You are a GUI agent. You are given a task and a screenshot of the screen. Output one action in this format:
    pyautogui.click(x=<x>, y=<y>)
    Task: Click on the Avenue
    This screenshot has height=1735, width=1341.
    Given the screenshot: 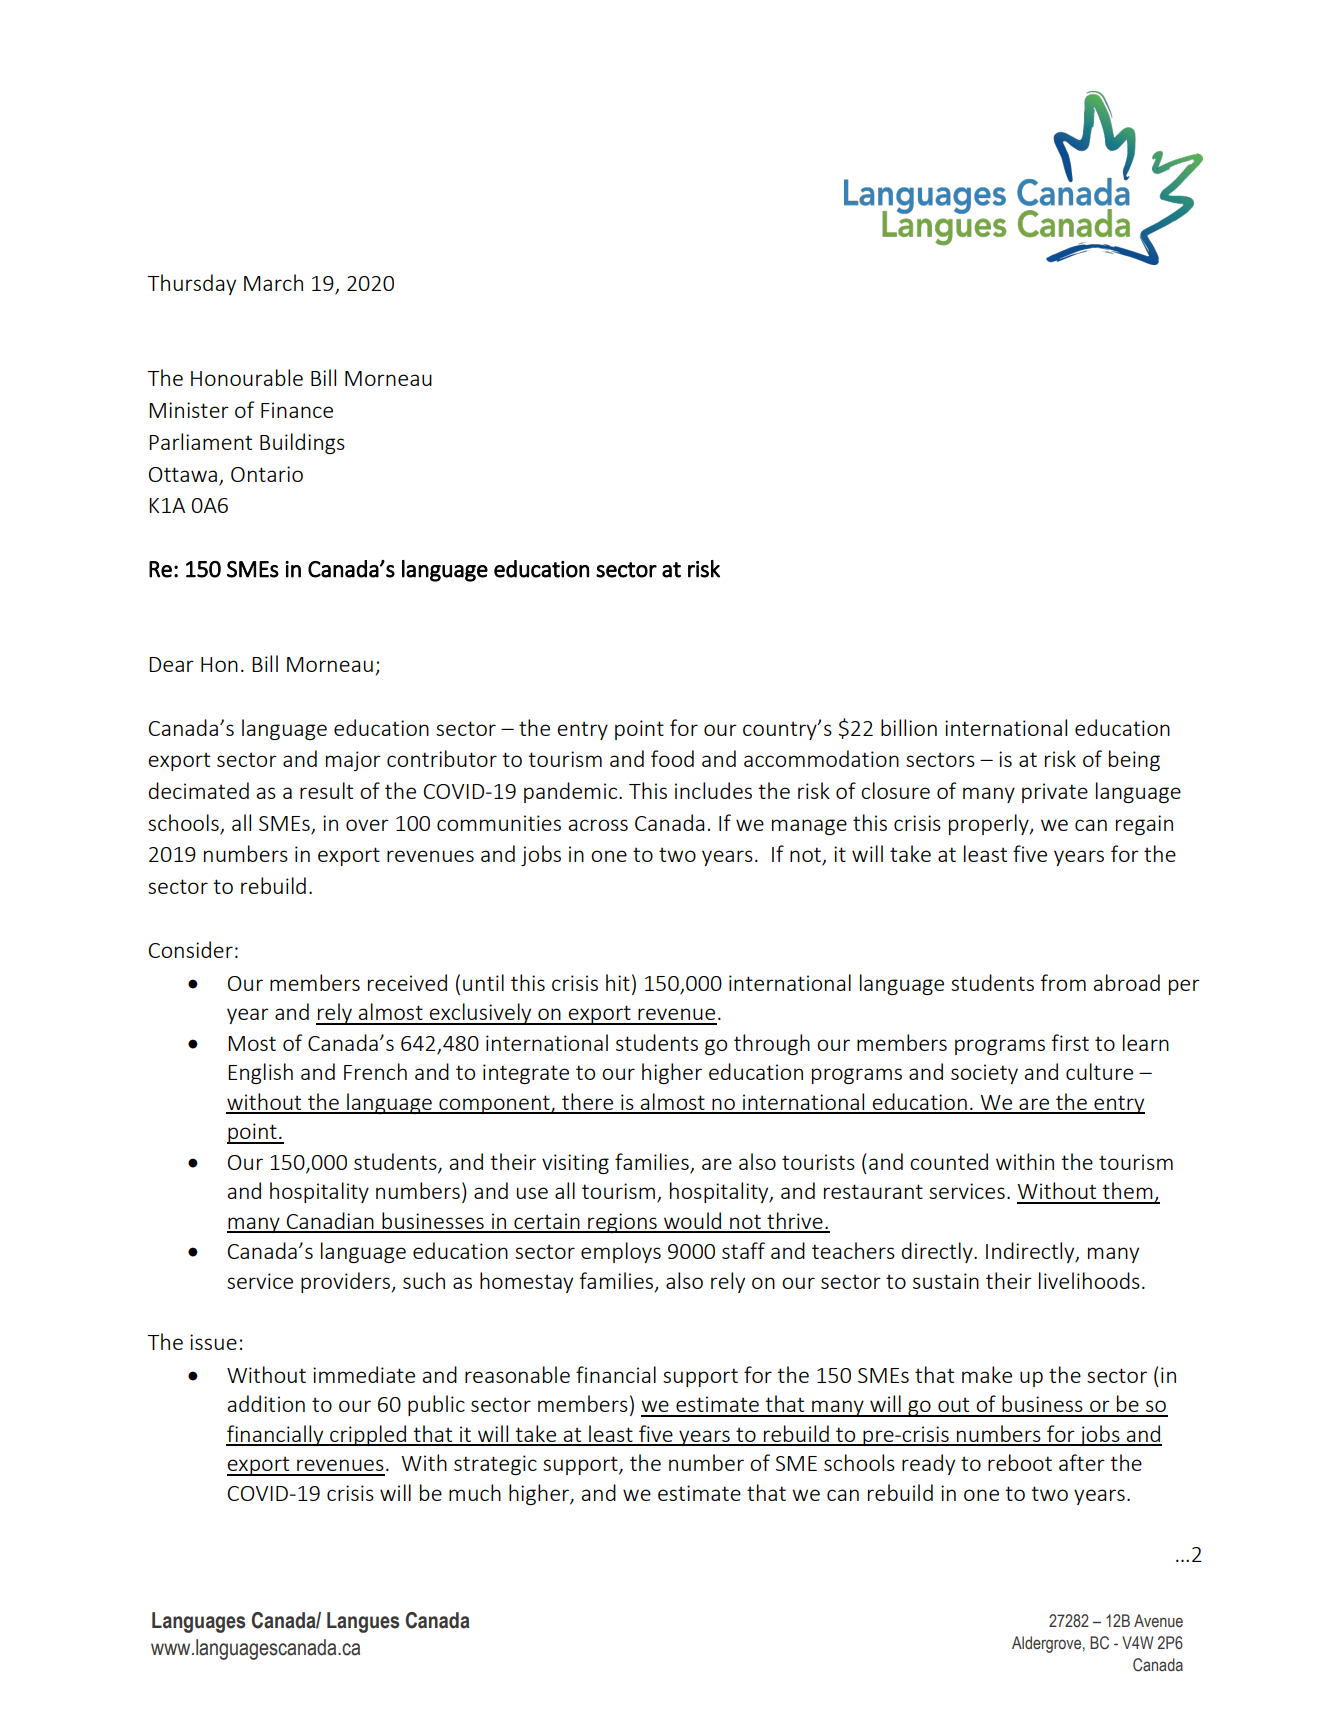 What is the action you would take?
    pyautogui.click(x=1158, y=1621)
